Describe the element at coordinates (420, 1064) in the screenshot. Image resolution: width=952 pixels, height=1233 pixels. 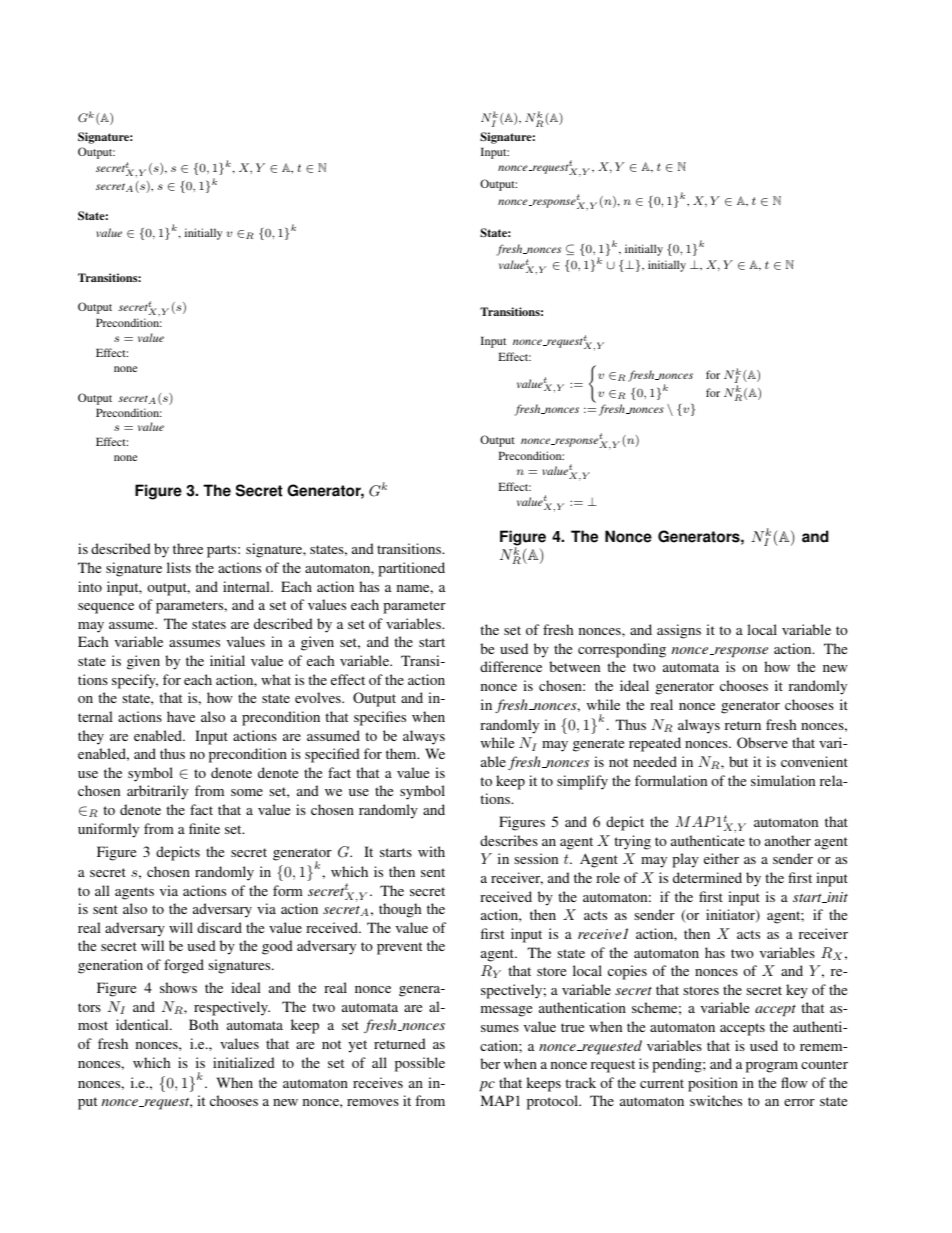
I see `possible` at that location.
